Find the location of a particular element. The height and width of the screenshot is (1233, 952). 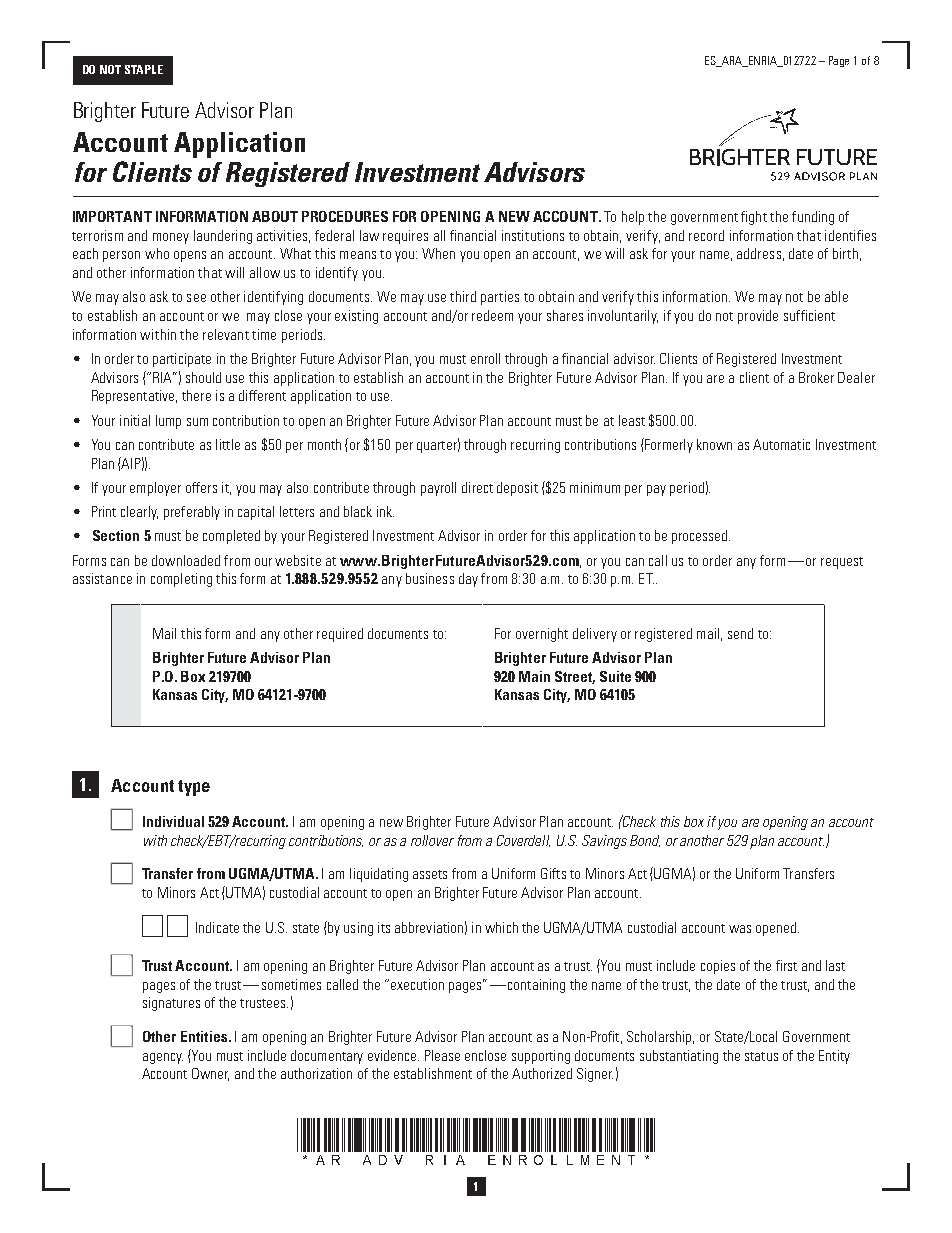

institutions is located at coordinates (533, 235).
